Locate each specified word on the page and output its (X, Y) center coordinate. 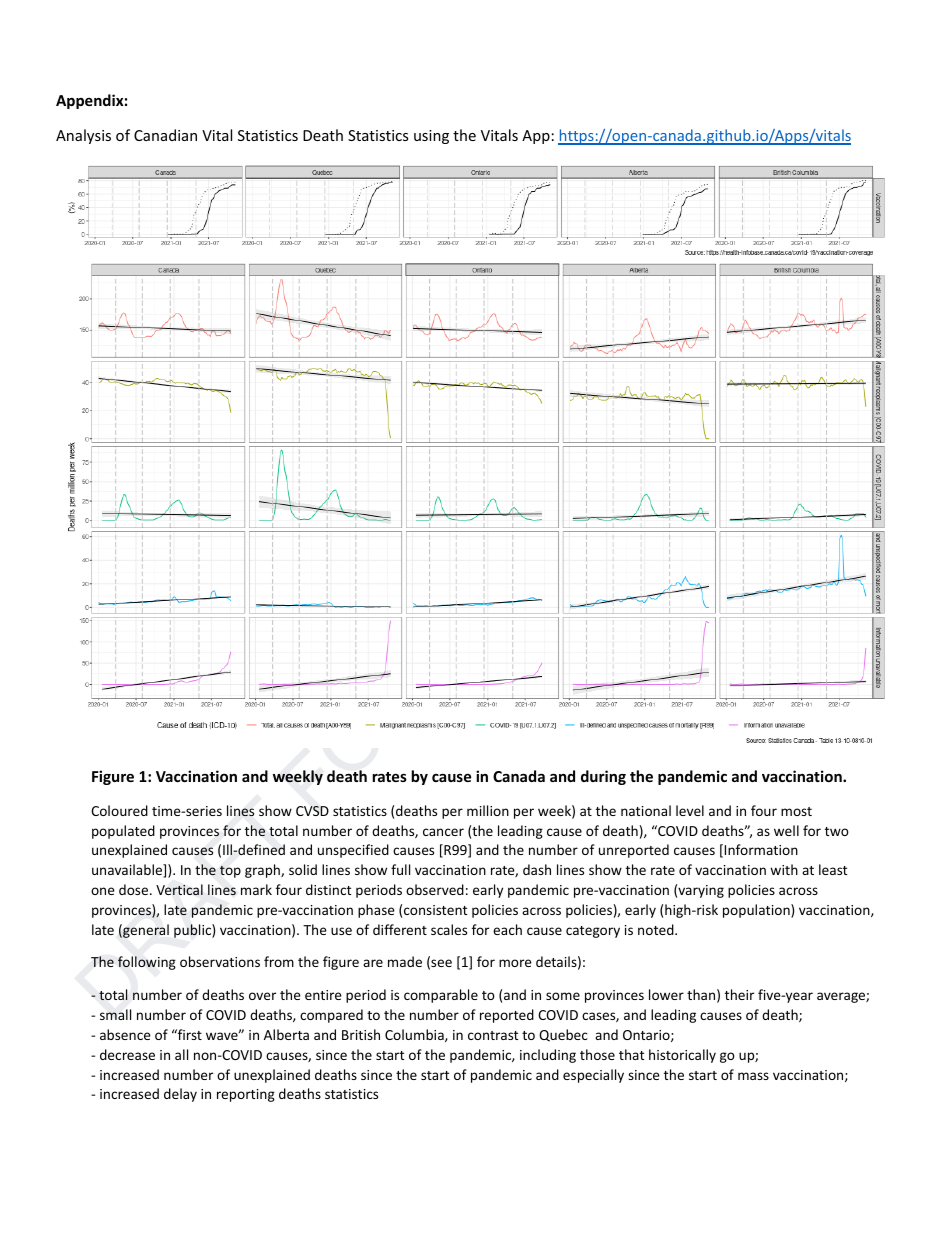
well (786, 830)
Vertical (179, 890)
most (796, 811)
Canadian (165, 135)
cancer (443, 832)
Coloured (119, 810)
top (230, 872)
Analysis (83, 136)
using (431, 137)
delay (180, 1095)
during (603, 777)
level (690, 810)
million (488, 810)
